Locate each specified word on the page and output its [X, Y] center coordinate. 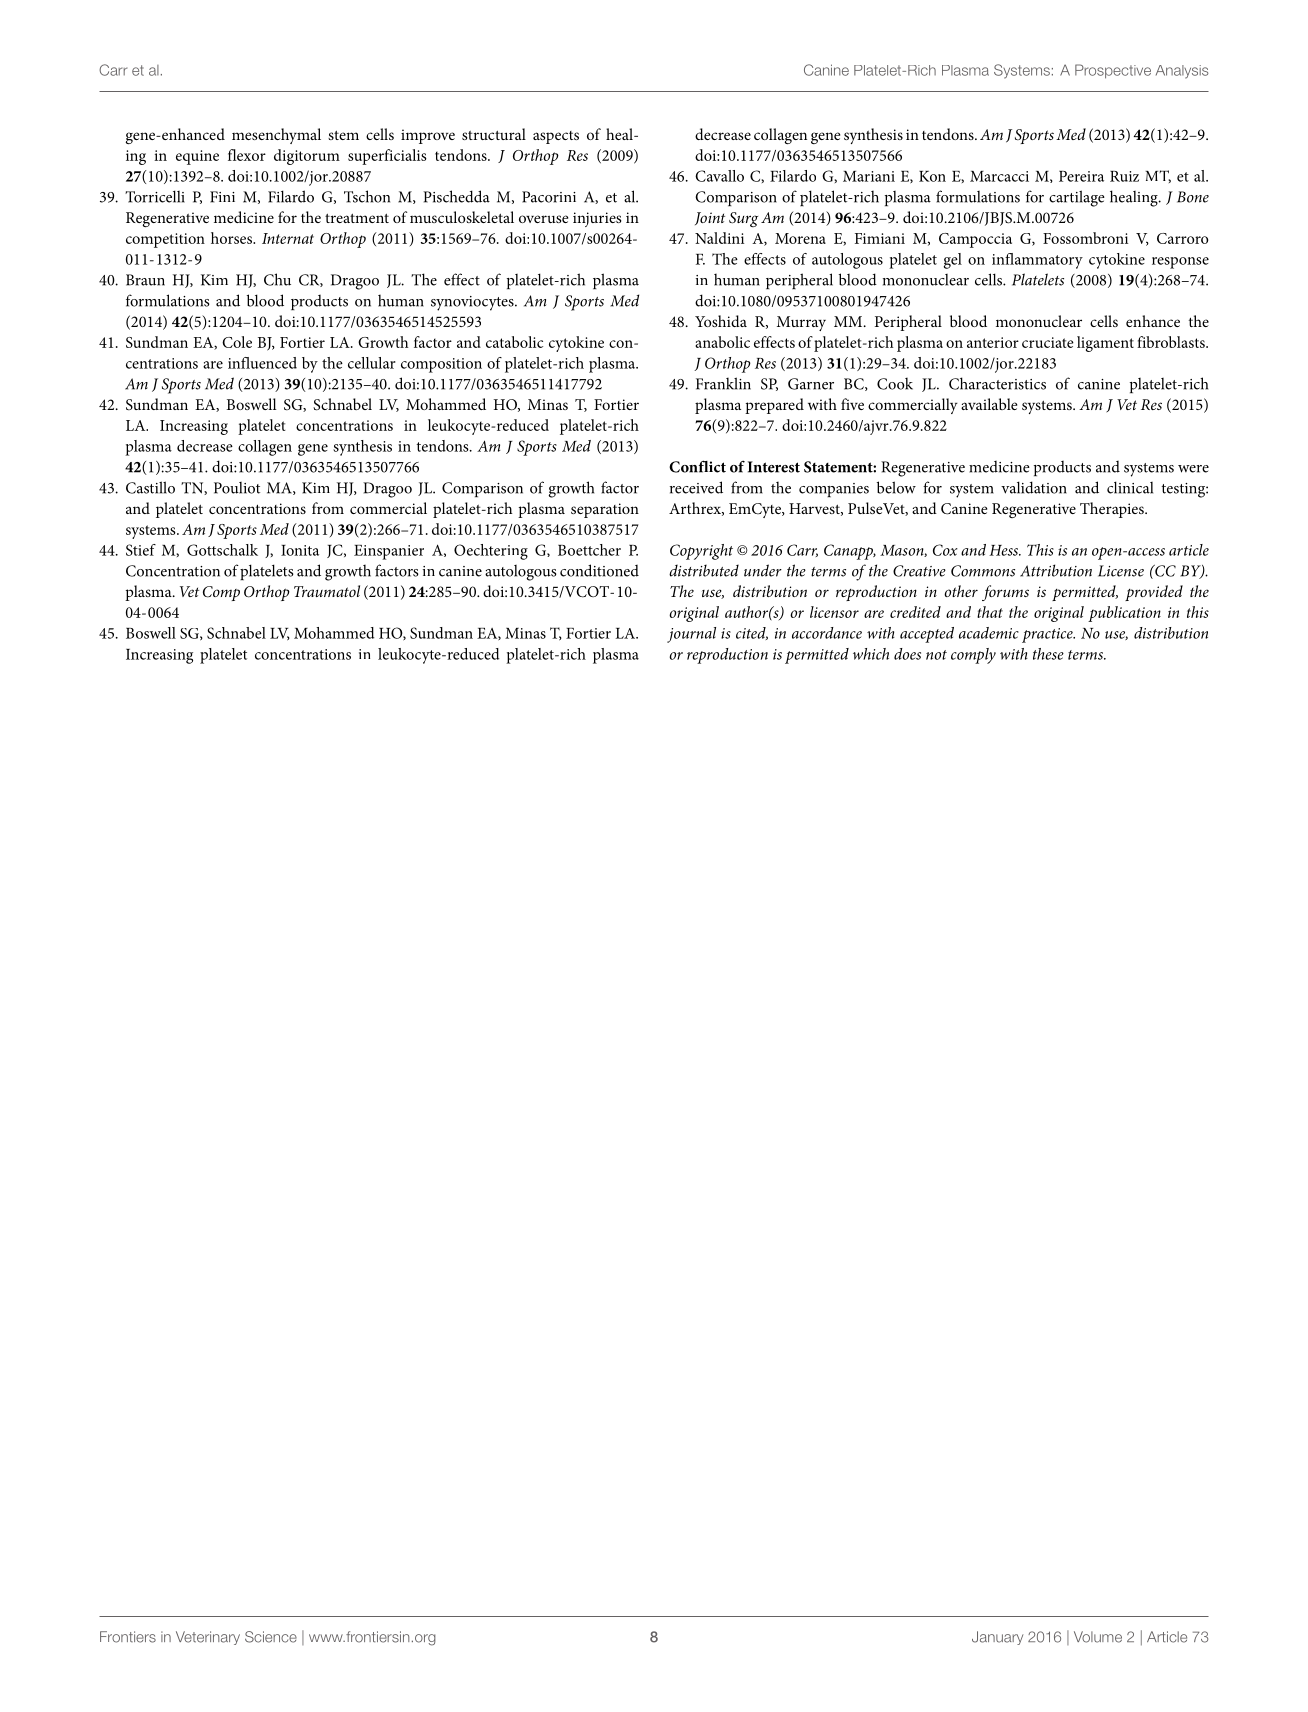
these [1048, 654]
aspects [556, 137]
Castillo [150, 487]
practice [1048, 635]
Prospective [1113, 71]
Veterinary [208, 1638]
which [871, 654]
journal [691, 635]
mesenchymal [276, 136]
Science [271, 1637]
